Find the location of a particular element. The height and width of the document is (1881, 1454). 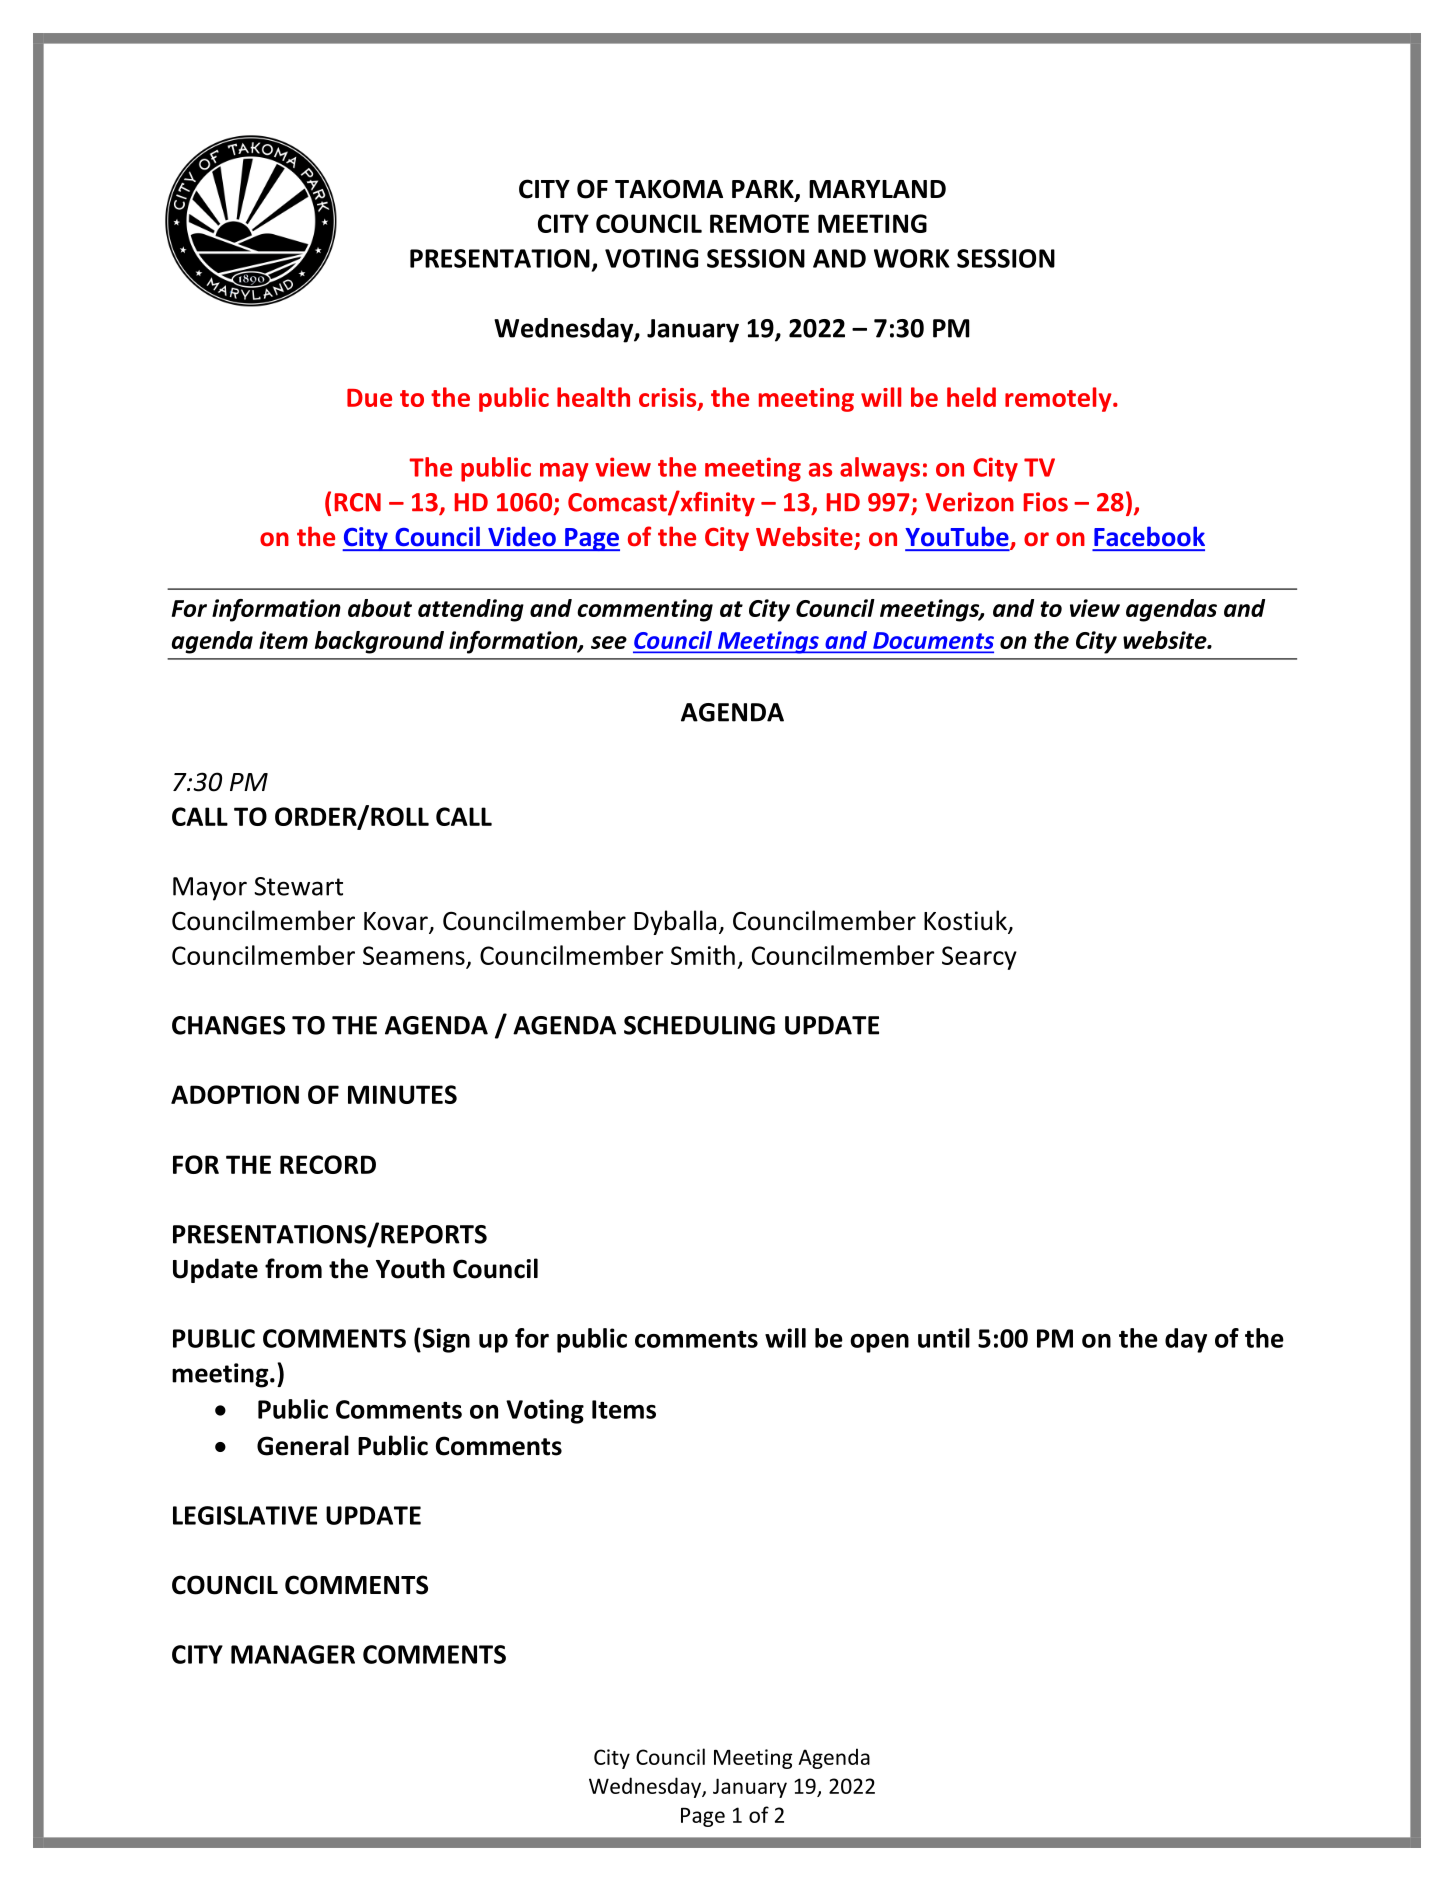

PARK is located at coordinates (764, 190).
